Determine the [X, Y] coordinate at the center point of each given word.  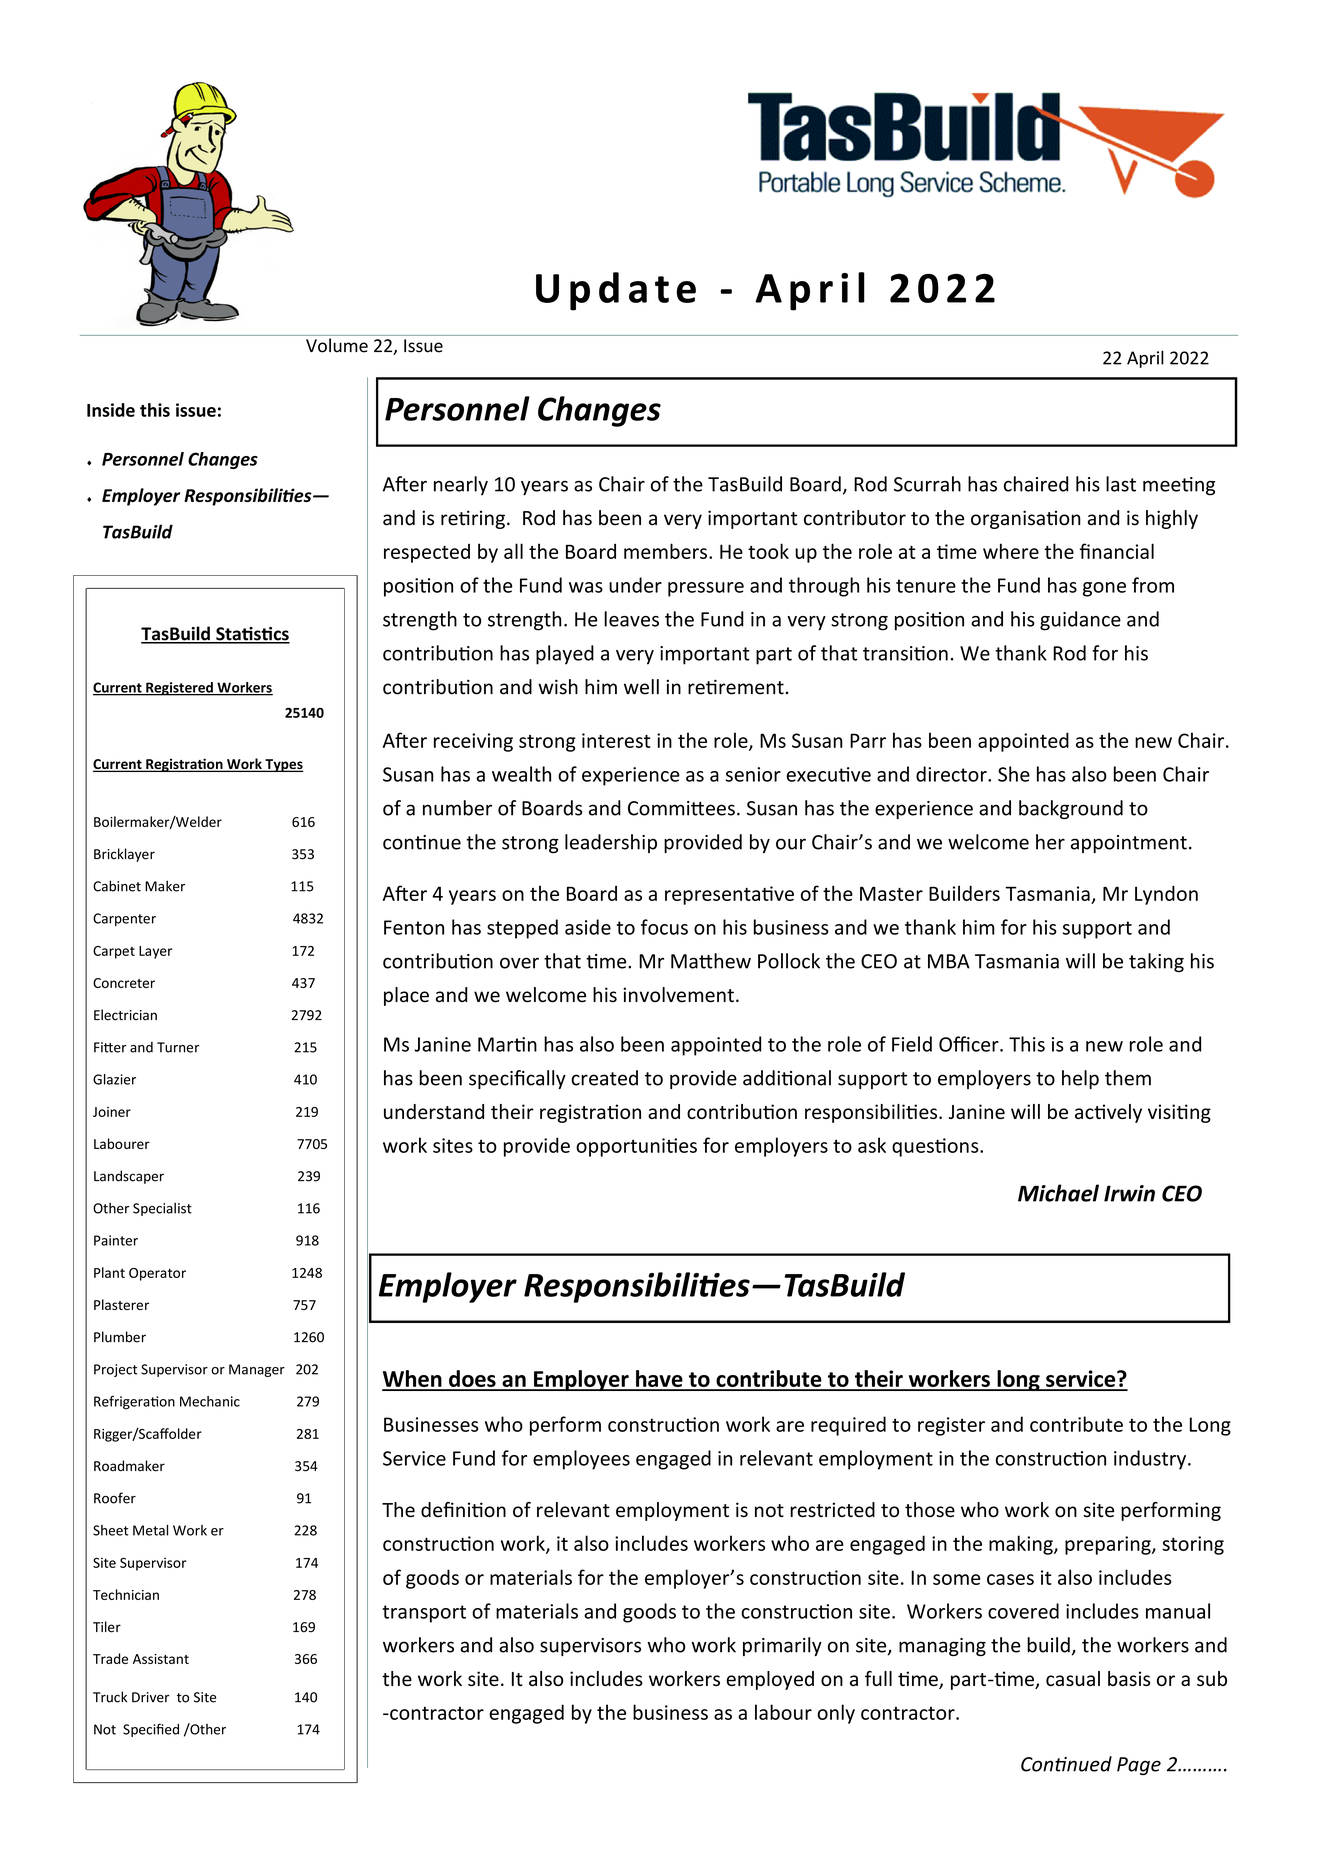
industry [1151, 1460]
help [1080, 1079]
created [604, 1078]
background [1071, 809]
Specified [151, 1730]
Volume [337, 345]
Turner [178, 1047]
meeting [1179, 486]
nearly [461, 486]
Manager [257, 1370]
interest [616, 740]
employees [581, 1460]
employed [770, 1680]
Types [283, 765]
